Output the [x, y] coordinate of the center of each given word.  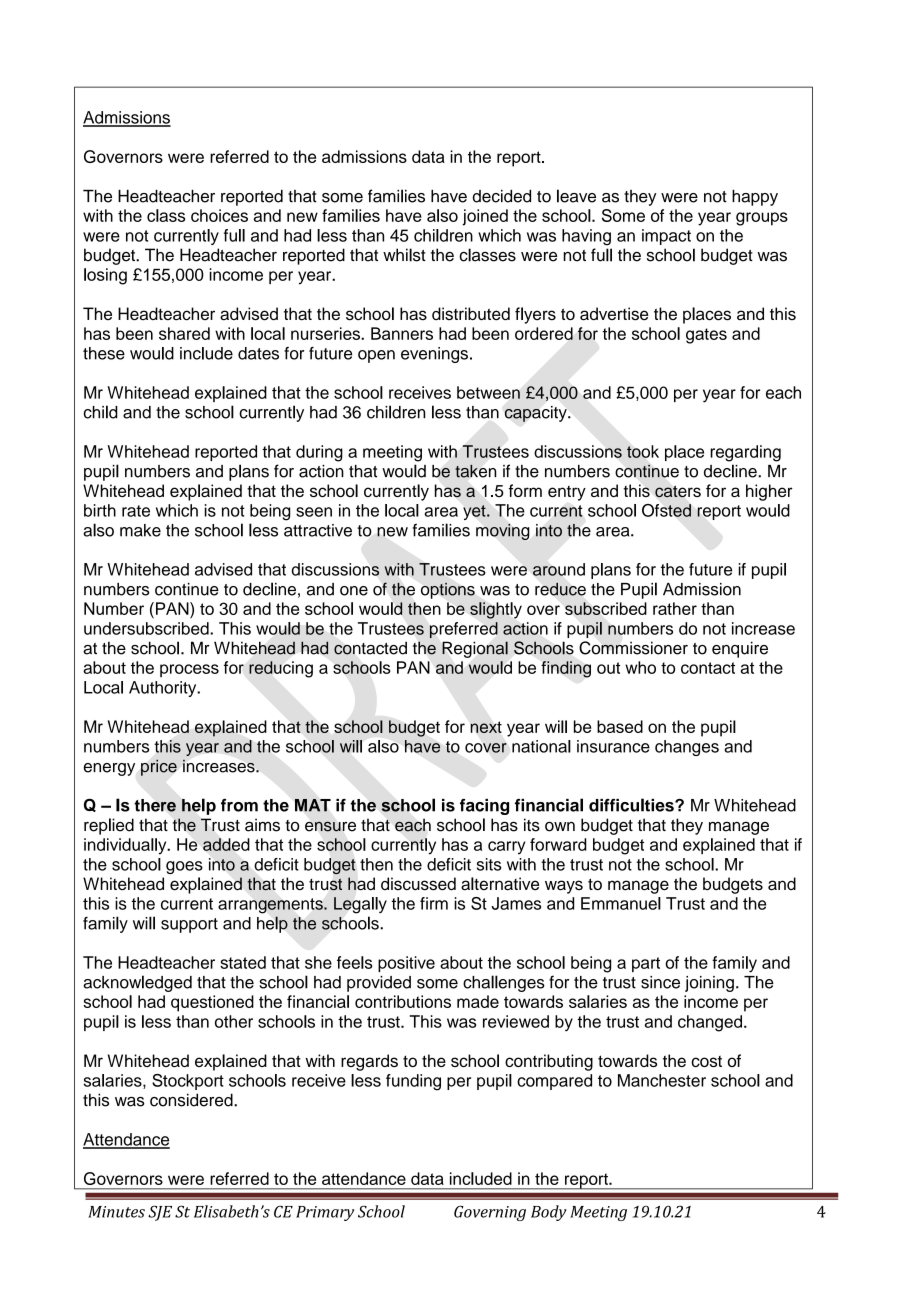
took [643, 451]
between [488, 392]
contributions [403, 1001]
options [448, 591]
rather [675, 608]
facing [484, 807]
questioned [212, 1003]
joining [709, 984]
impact [666, 237]
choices [219, 215]
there [155, 805]
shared [184, 333]
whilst [404, 255]
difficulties [632, 805]
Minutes [116, 1212]
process [189, 670]
